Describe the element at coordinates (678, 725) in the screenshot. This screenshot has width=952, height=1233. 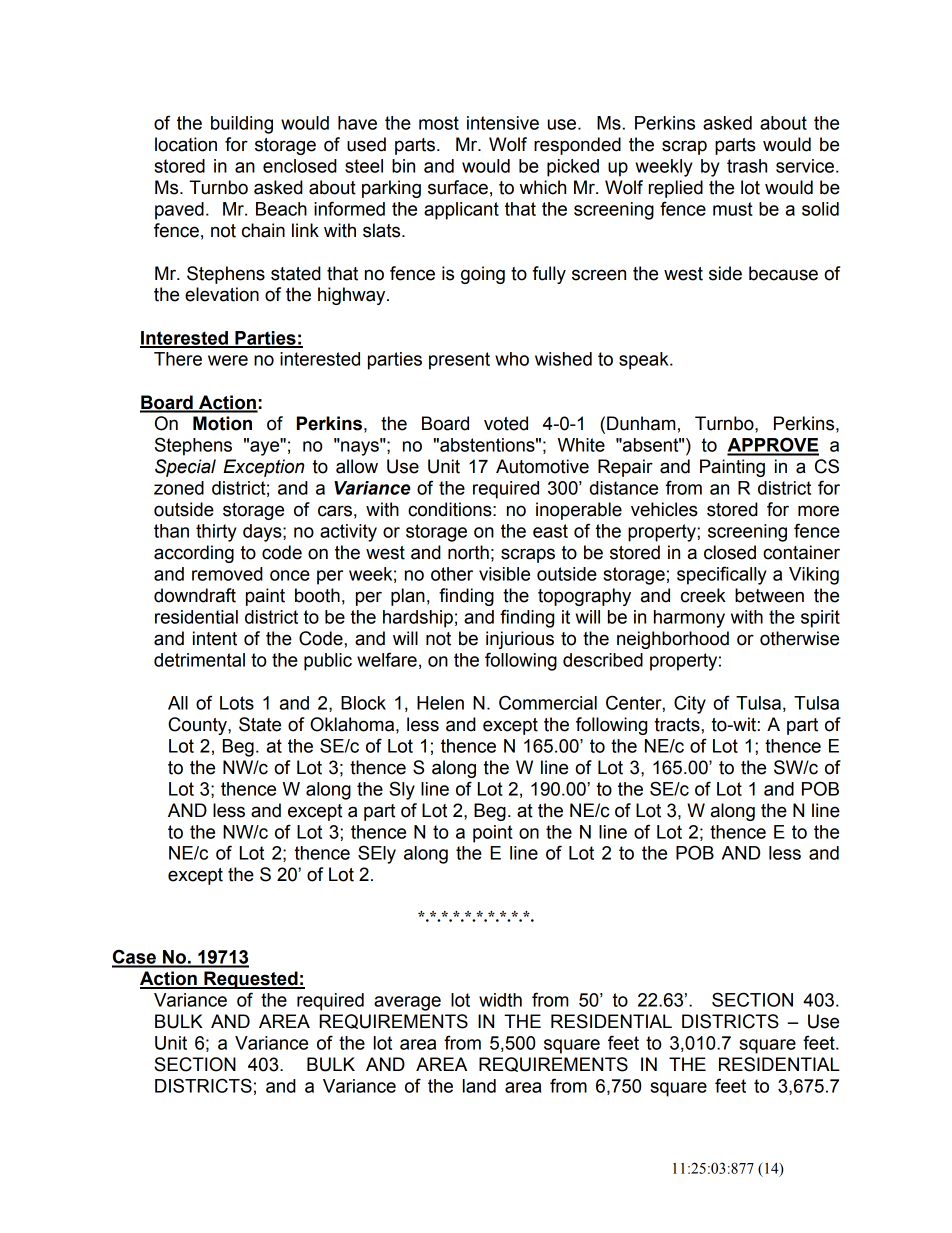
I see `tracts` at that location.
